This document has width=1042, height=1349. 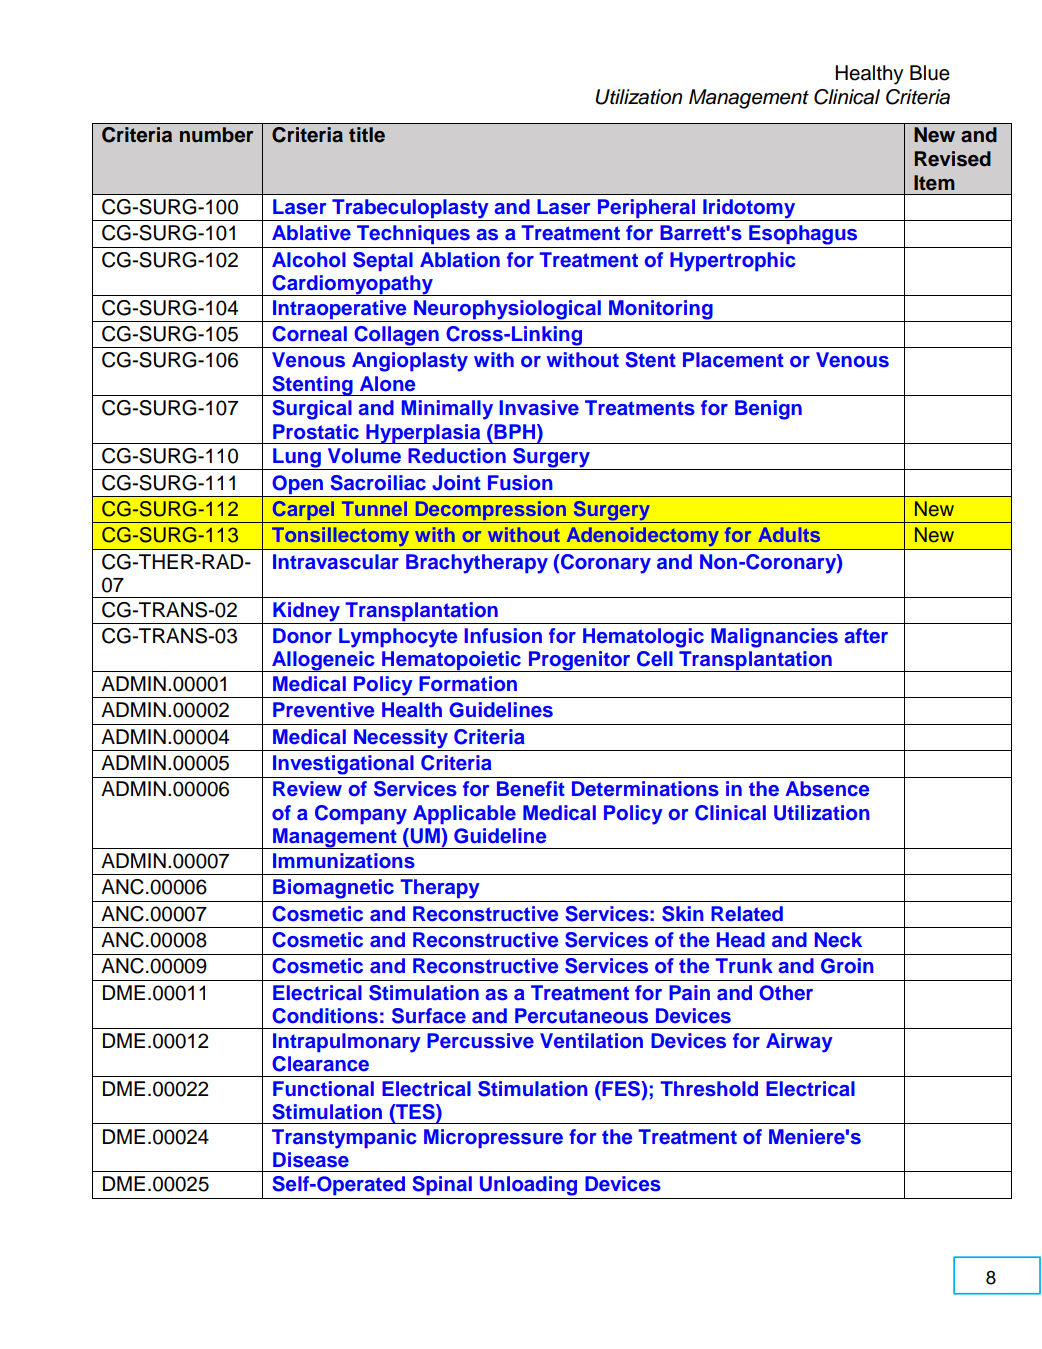 I want to click on after, so click(x=866, y=635).
